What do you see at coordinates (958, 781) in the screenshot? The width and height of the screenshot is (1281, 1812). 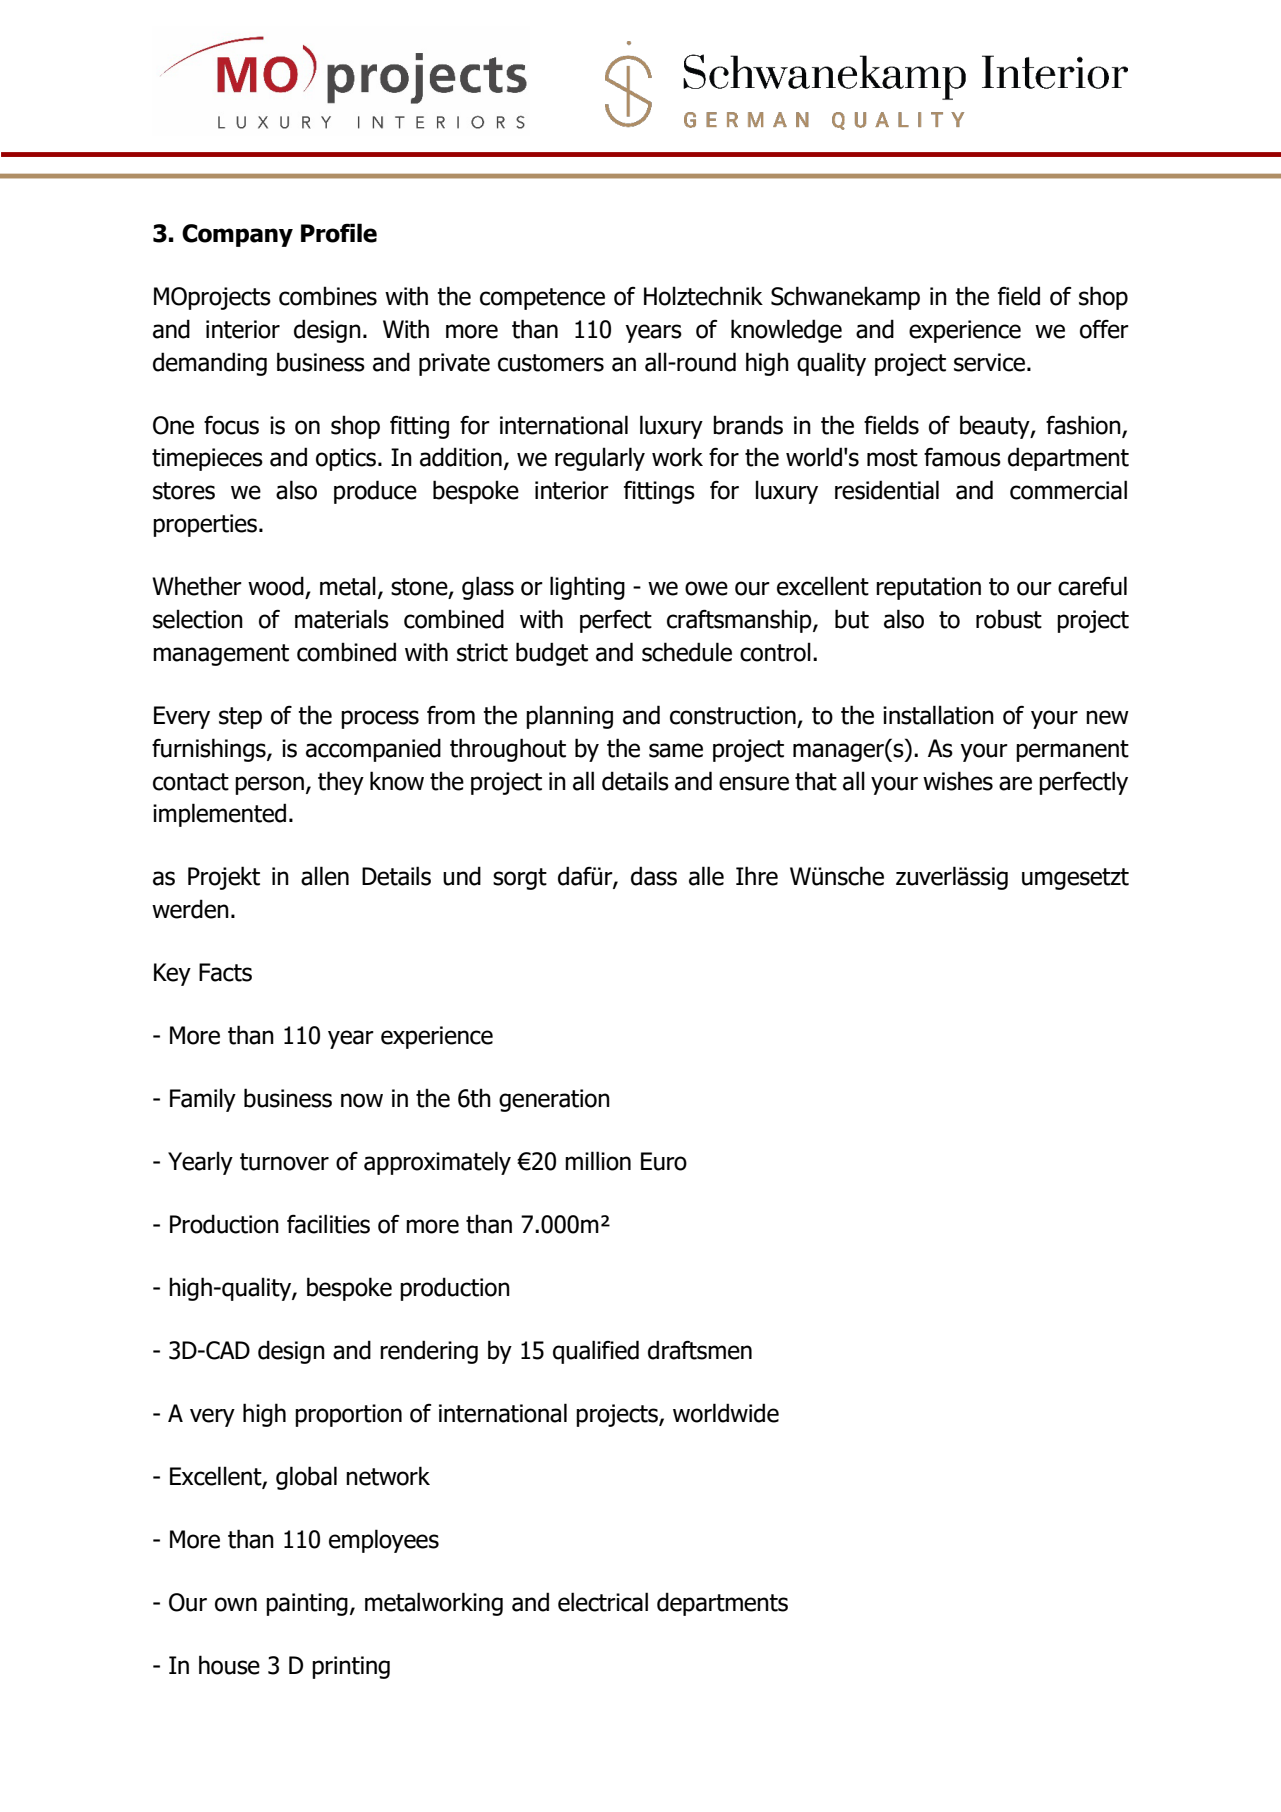 I see `wishes` at bounding box center [958, 781].
